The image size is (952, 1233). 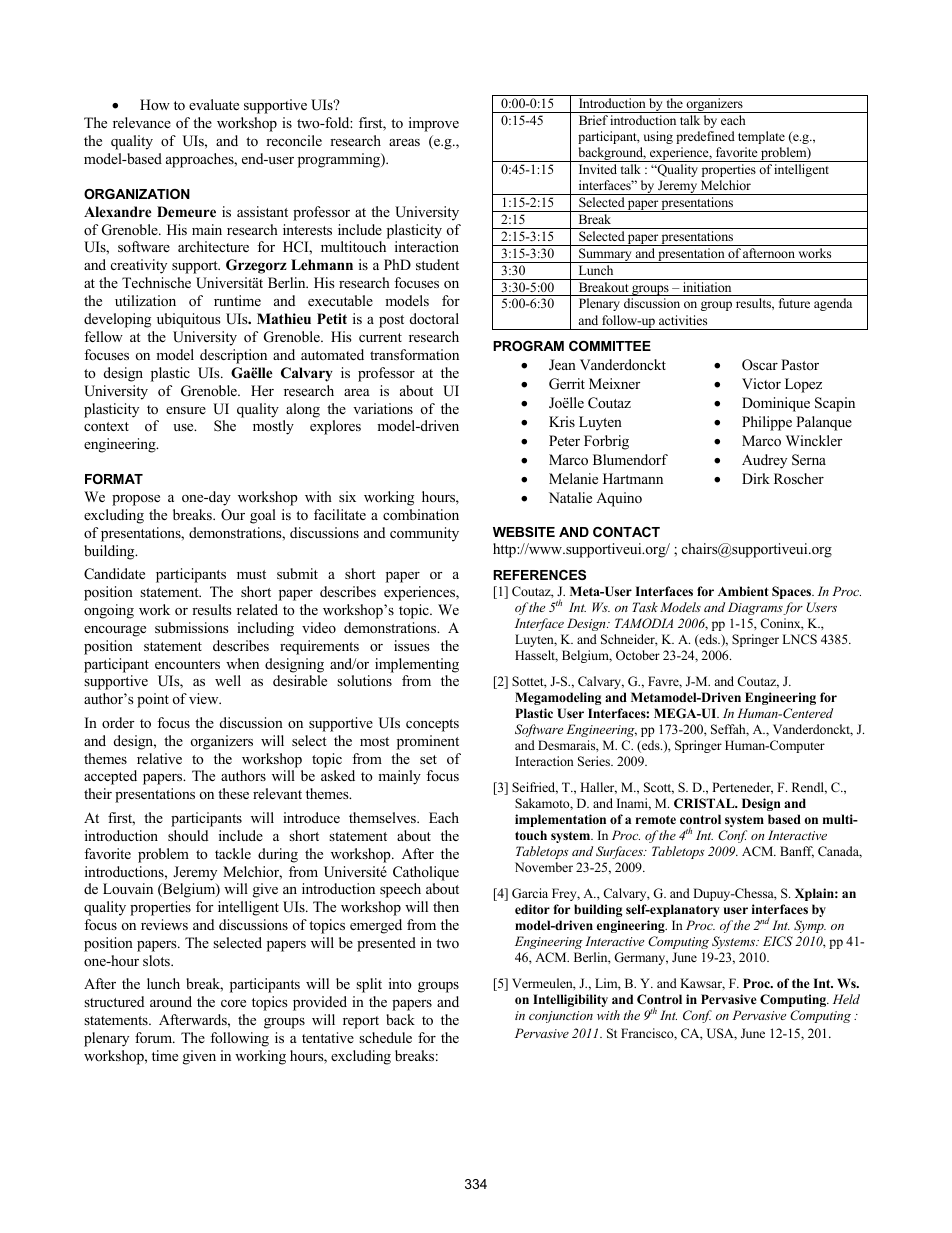 I want to click on Philippe, so click(x=767, y=423).
